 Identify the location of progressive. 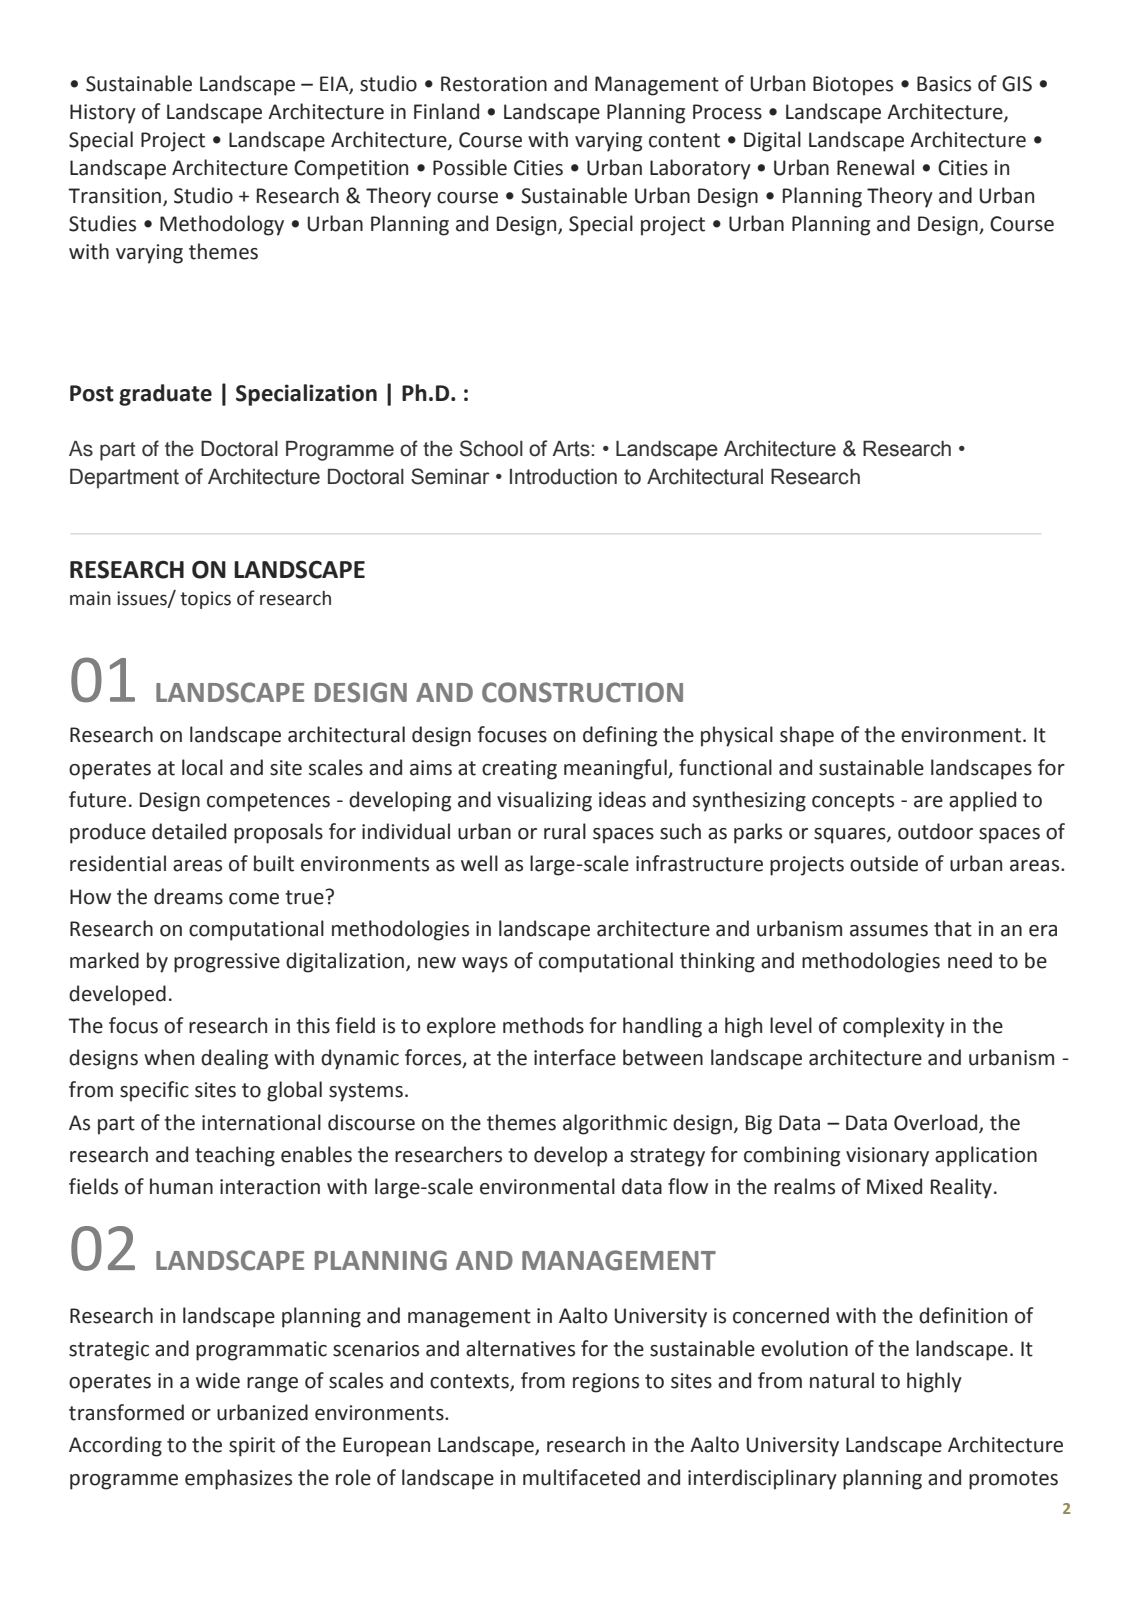
(227, 963).
